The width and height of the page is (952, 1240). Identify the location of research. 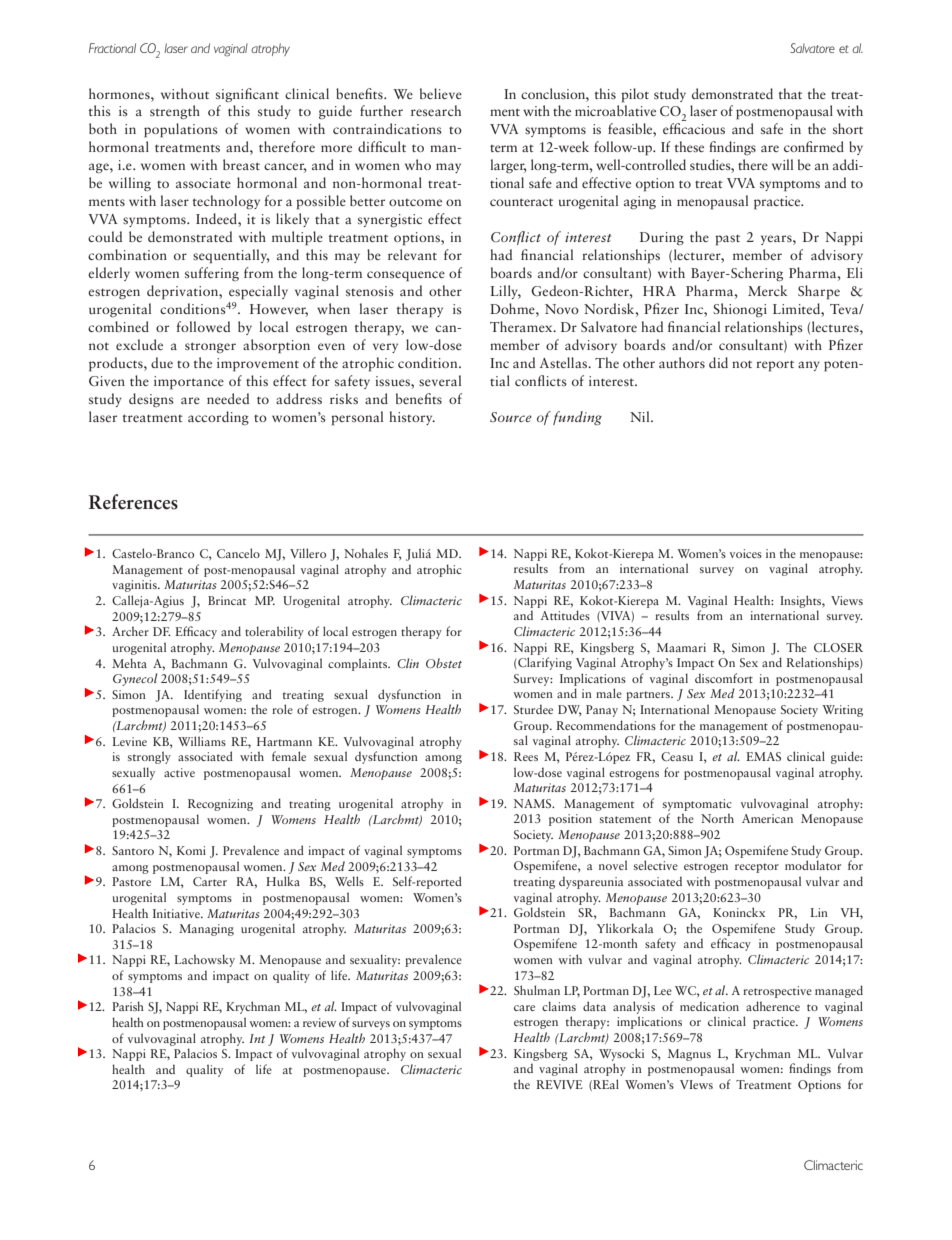
(436, 110).
